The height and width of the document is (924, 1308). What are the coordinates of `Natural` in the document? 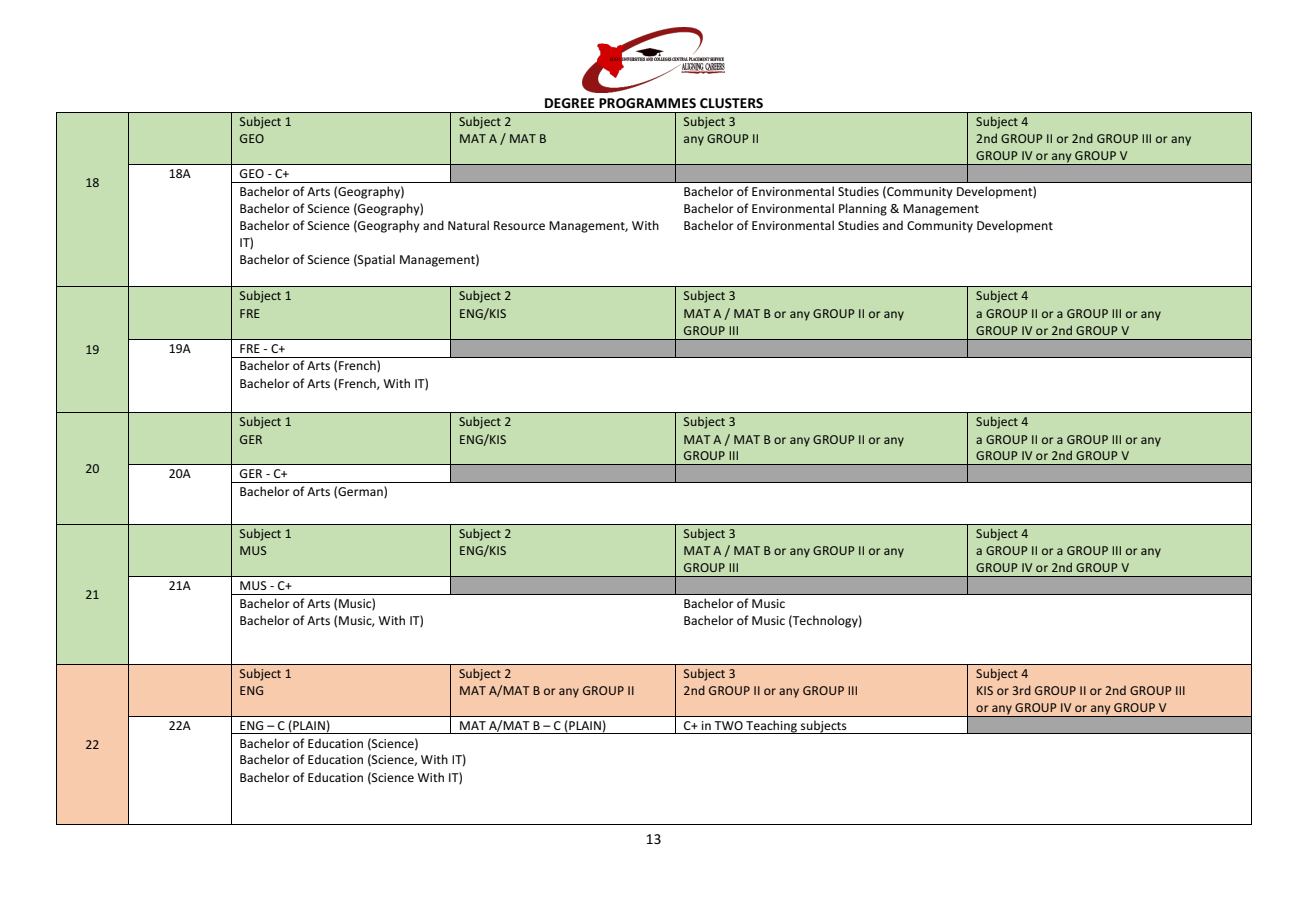 It's located at (468, 225).
